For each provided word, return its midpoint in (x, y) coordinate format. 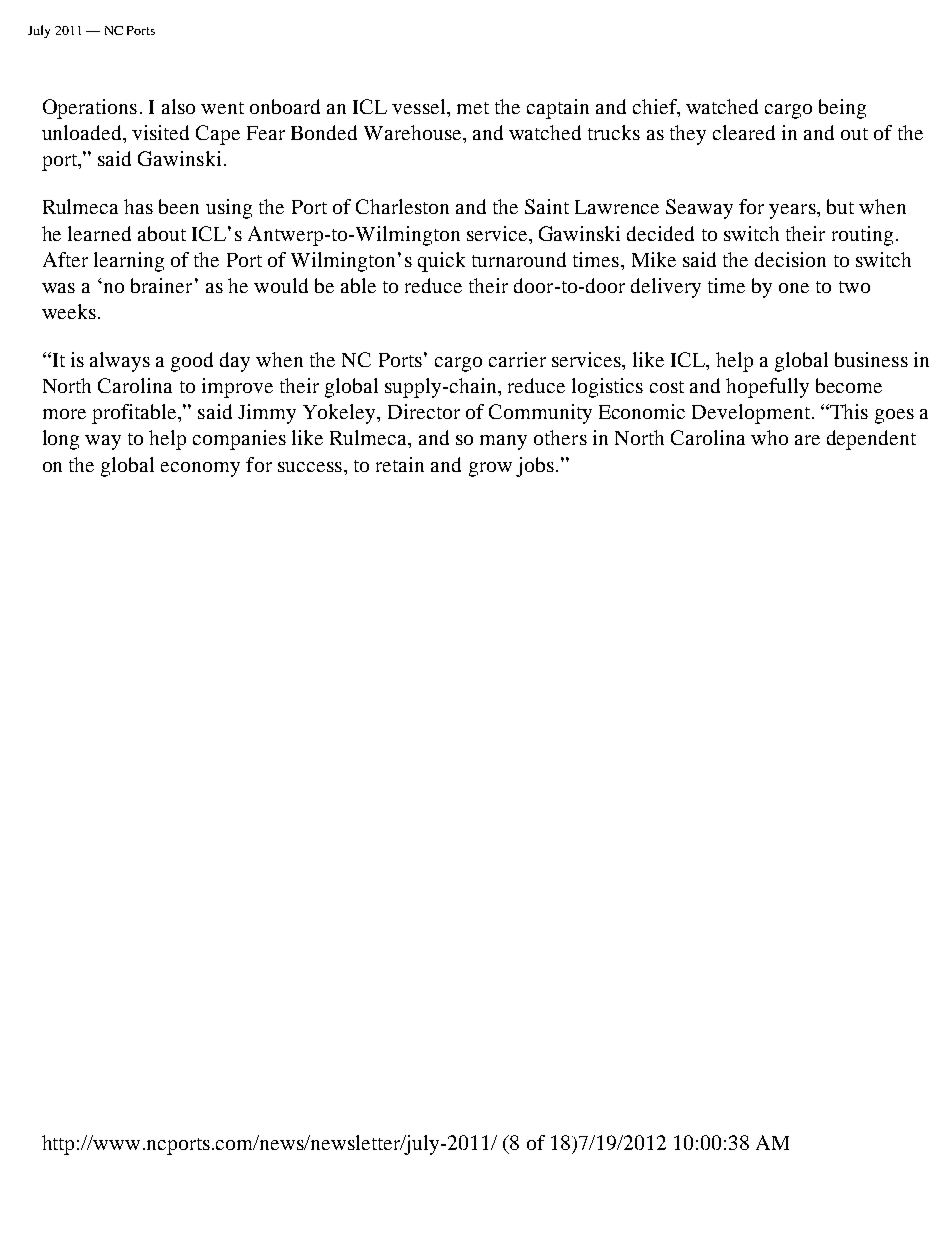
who (769, 437)
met (473, 108)
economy (200, 469)
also (178, 106)
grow (490, 469)
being (842, 109)
